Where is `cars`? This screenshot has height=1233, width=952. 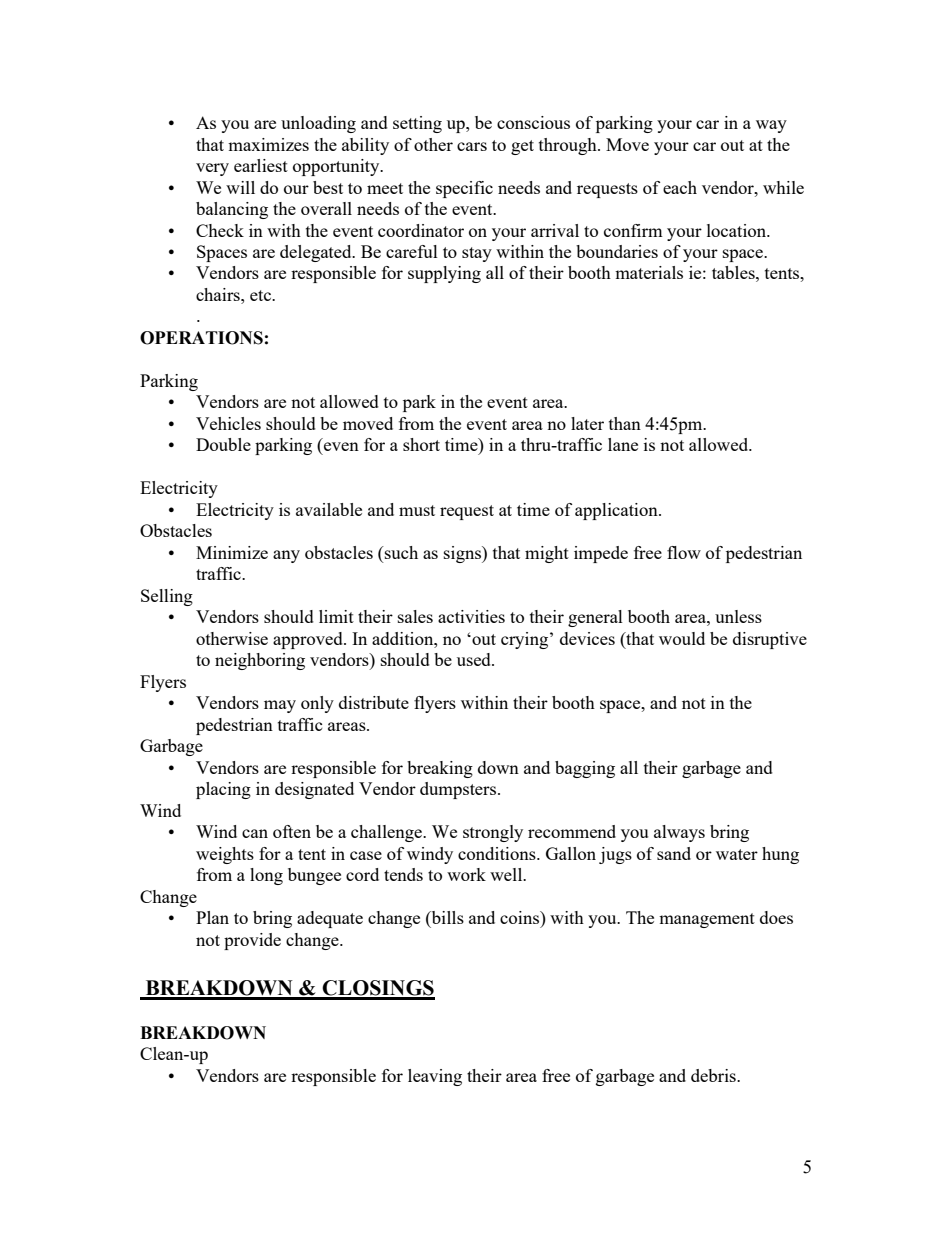
cars is located at coordinates (472, 146).
